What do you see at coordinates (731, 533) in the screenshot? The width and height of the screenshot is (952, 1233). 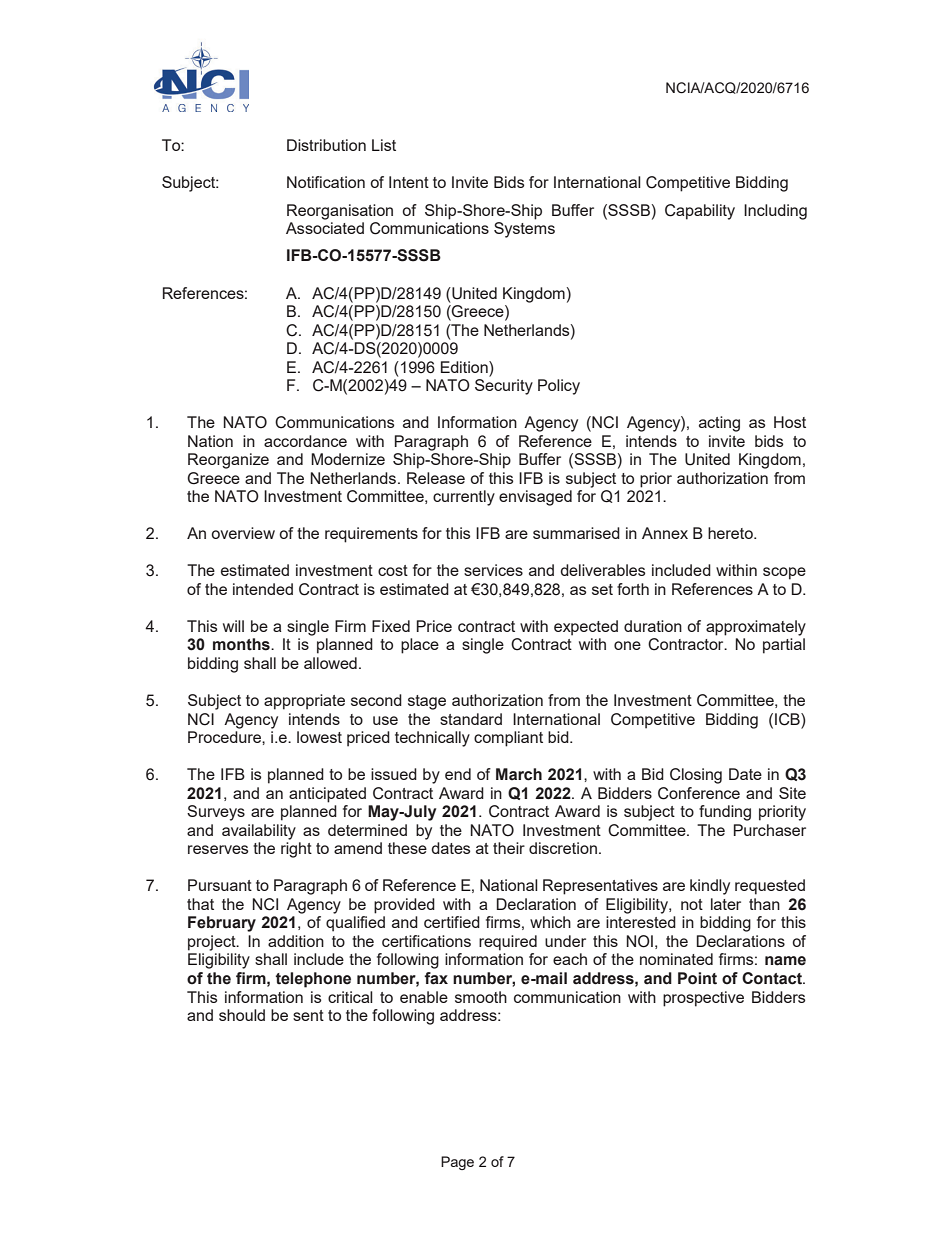 I see `hereto` at bounding box center [731, 533].
